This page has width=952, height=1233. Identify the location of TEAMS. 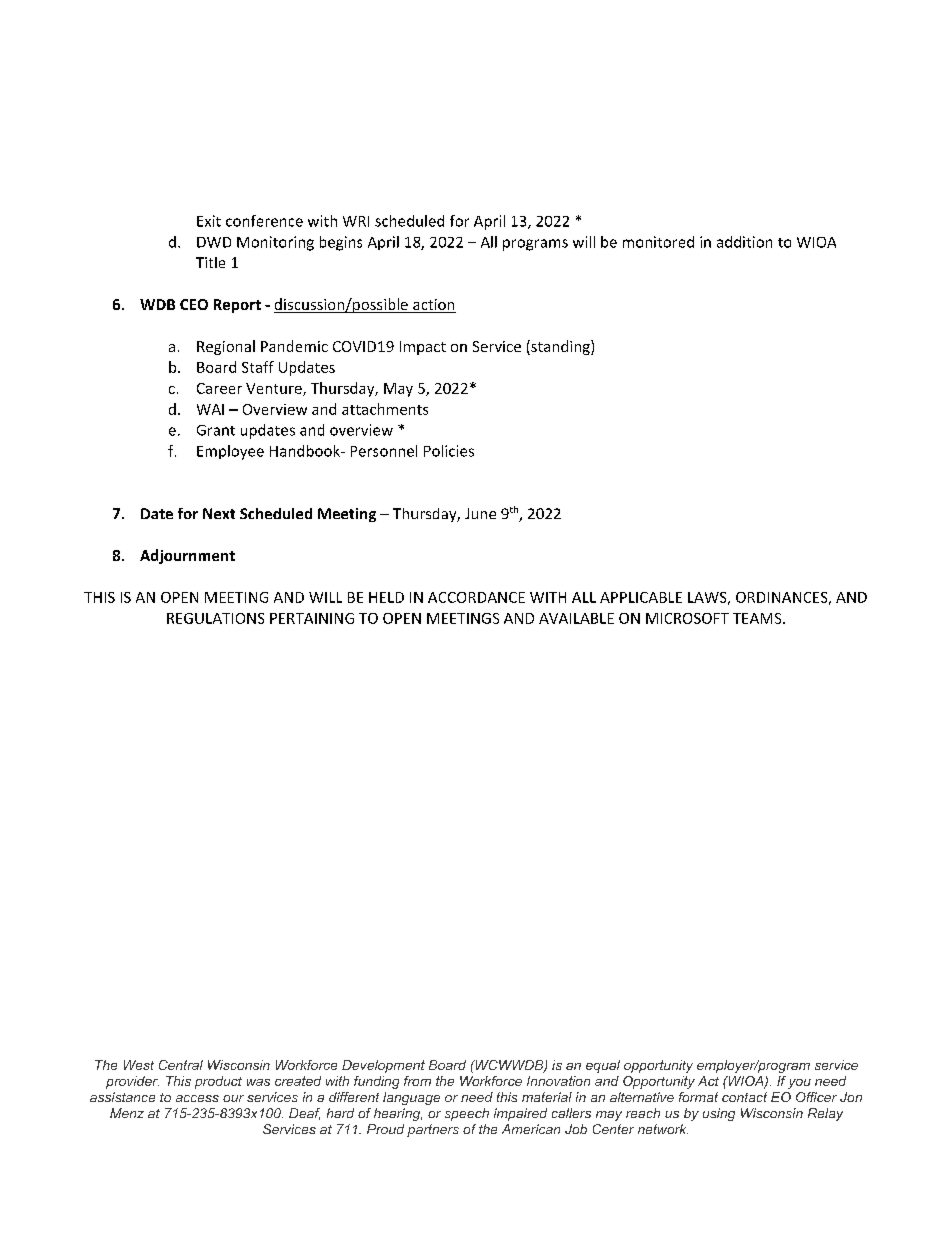
(758, 618).
